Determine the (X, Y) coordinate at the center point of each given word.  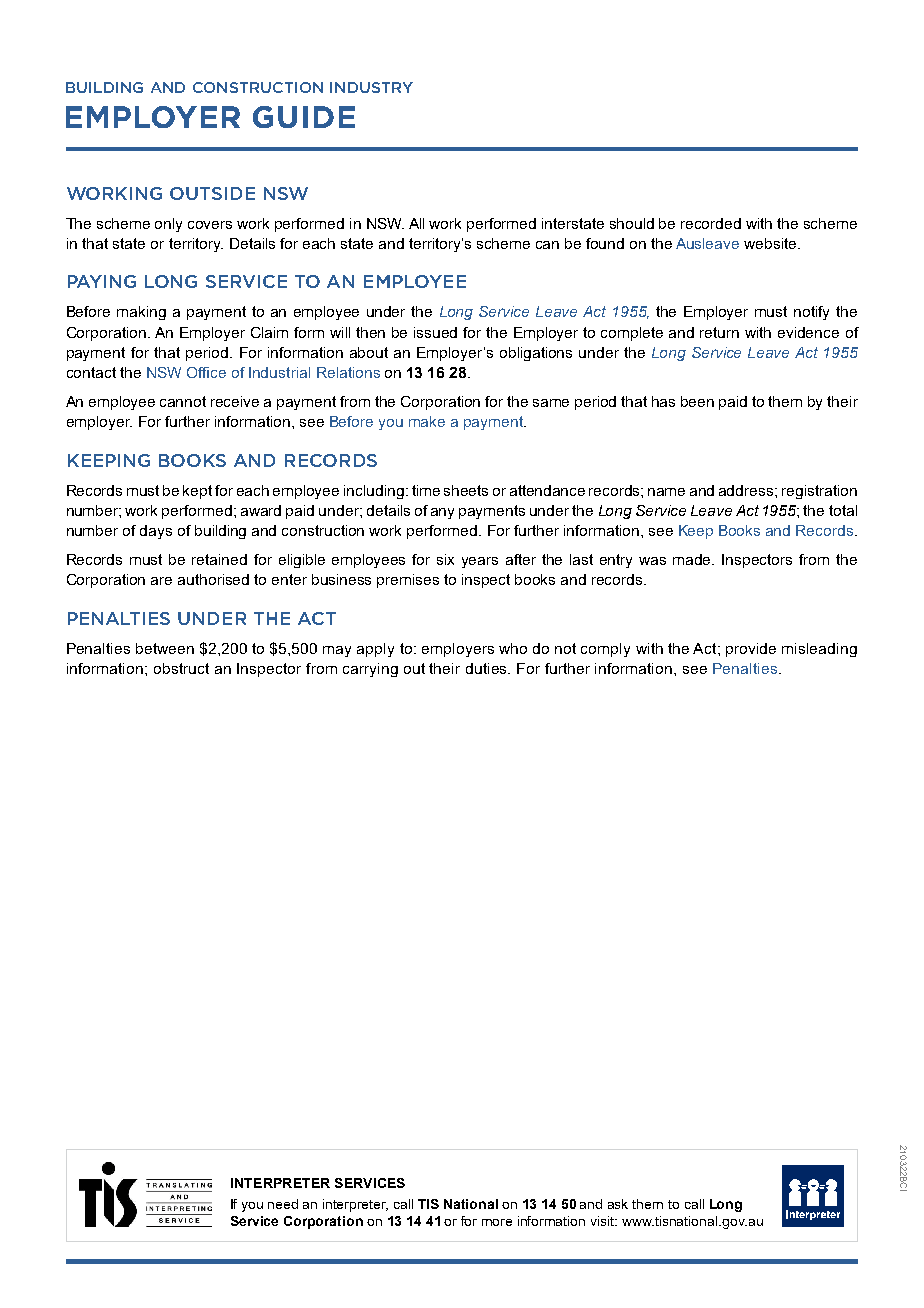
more (497, 1222)
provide (751, 650)
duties (487, 668)
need (283, 1204)
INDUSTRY (371, 87)
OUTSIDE (212, 193)
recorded (711, 223)
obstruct (181, 668)
